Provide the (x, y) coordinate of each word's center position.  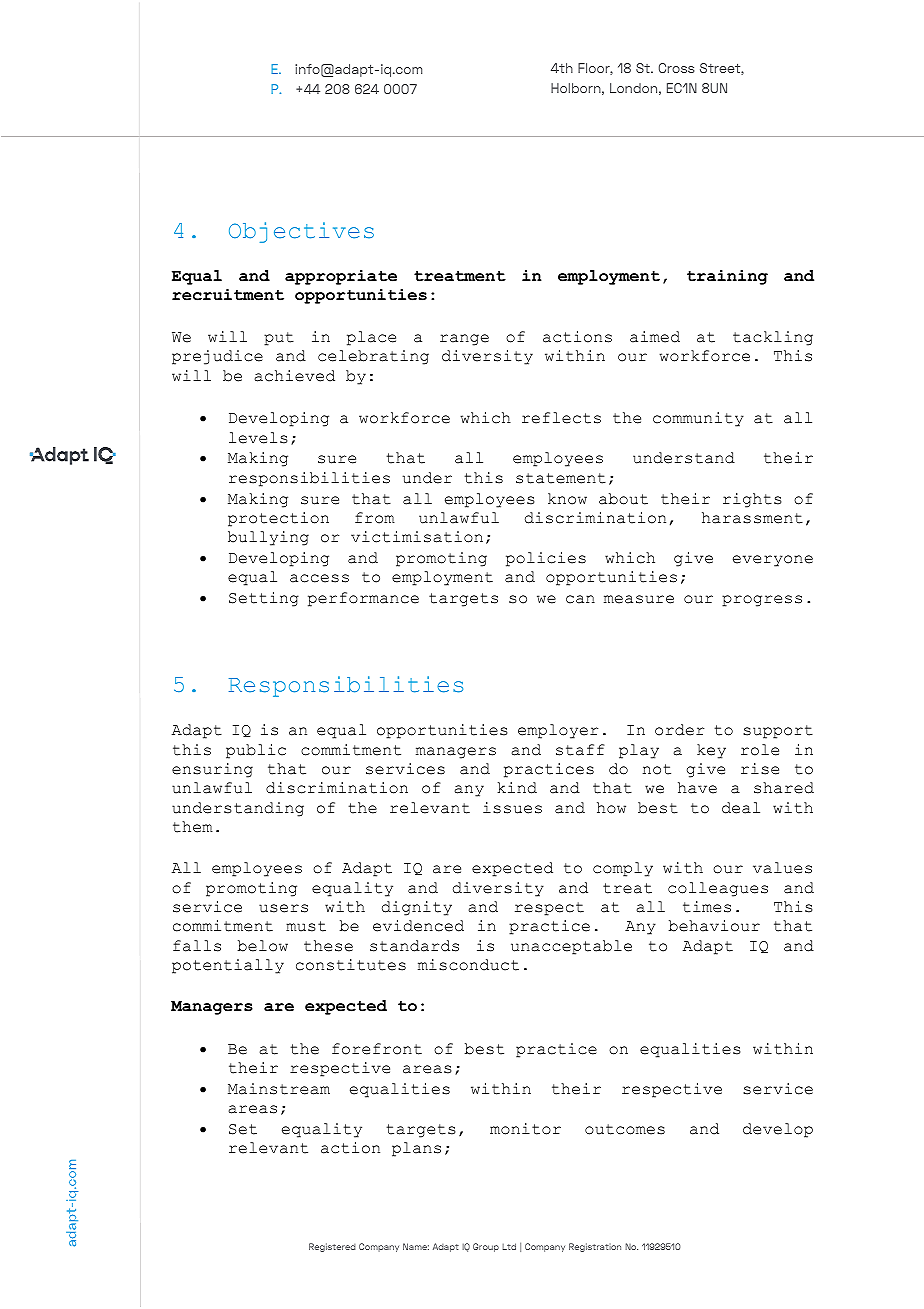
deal (741, 808)
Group (486, 1247)
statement (561, 478)
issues (512, 808)
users (283, 908)
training (727, 277)
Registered (332, 1247)
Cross (677, 68)
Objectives (301, 232)
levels (258, 438)
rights (752, 500)
